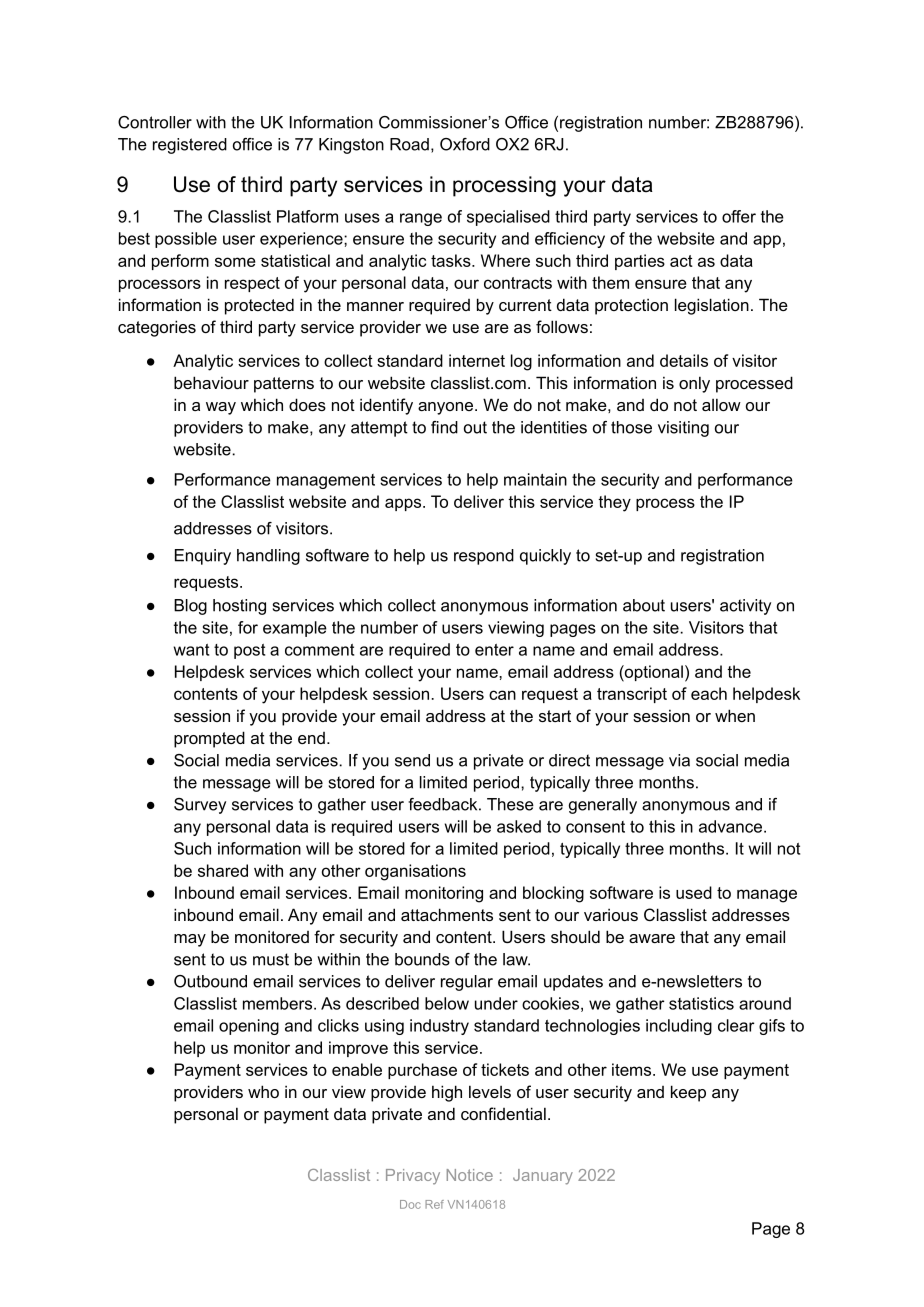 The width and height of the screenshot is (924, 1307). Describe the element at coordinates (447, 408) in the screenshot. I see `anyone` at that location.
